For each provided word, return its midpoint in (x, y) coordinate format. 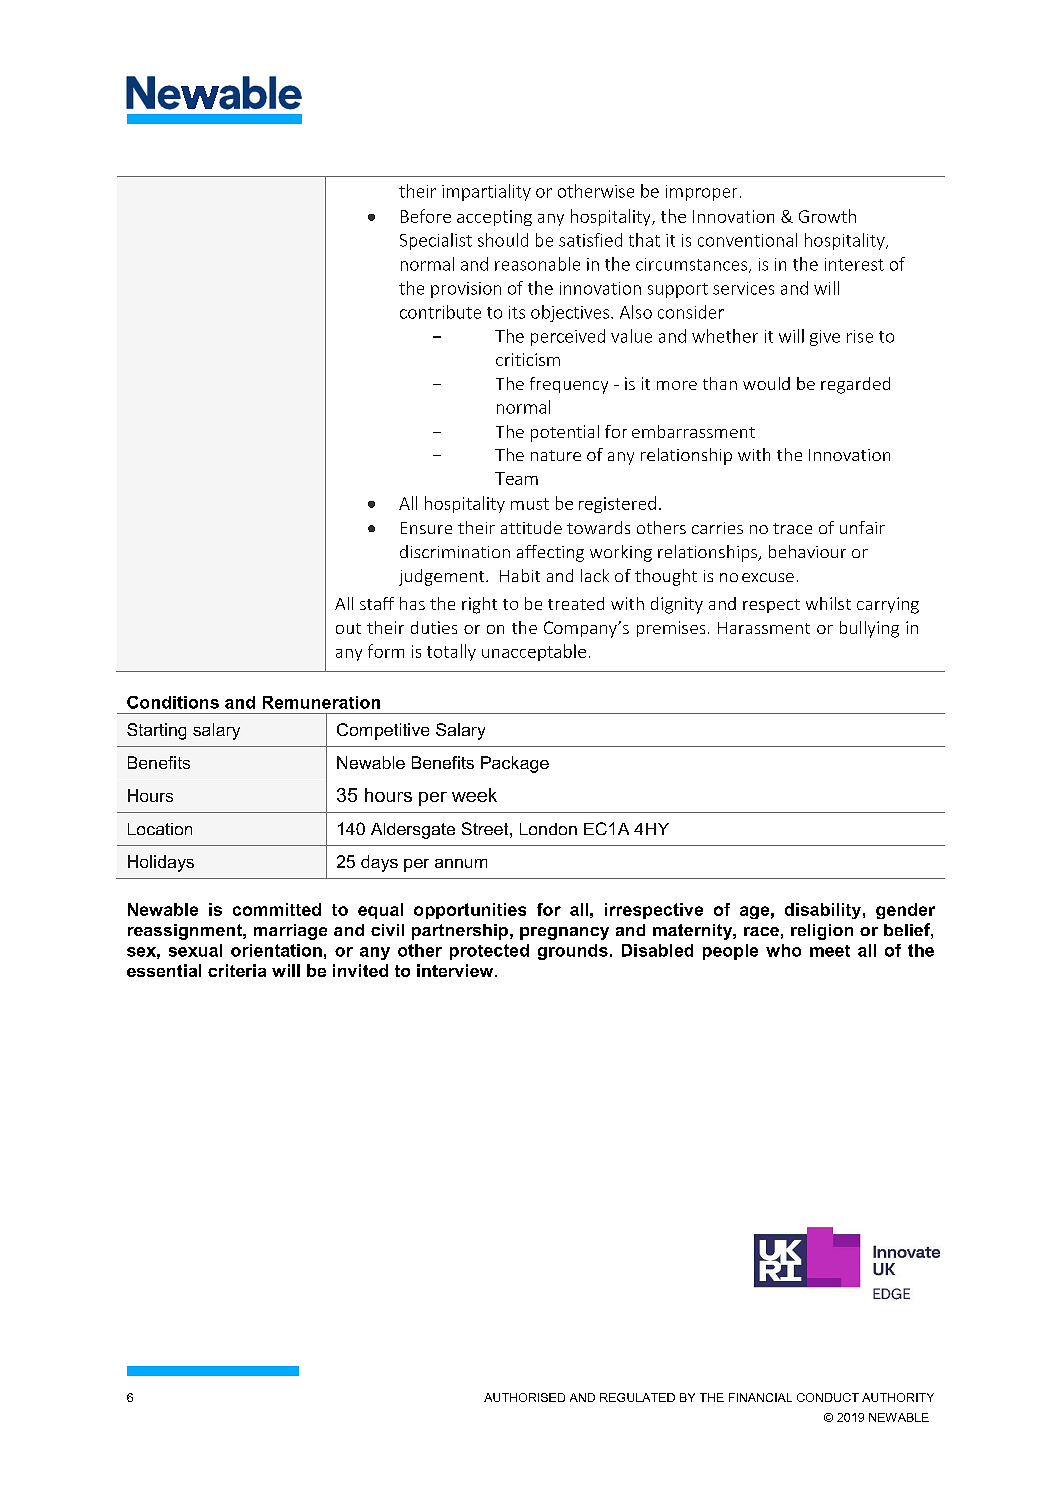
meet (830, 951)
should (503, 240)
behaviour (807, 551)
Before (426, 216)
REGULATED (637, 1397)
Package (515, 764)
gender (905, 911)
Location (160, 829)
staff (377, 603)
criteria (237, 970)
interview (456, 970)
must (530, 504)
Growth (827, 216)
